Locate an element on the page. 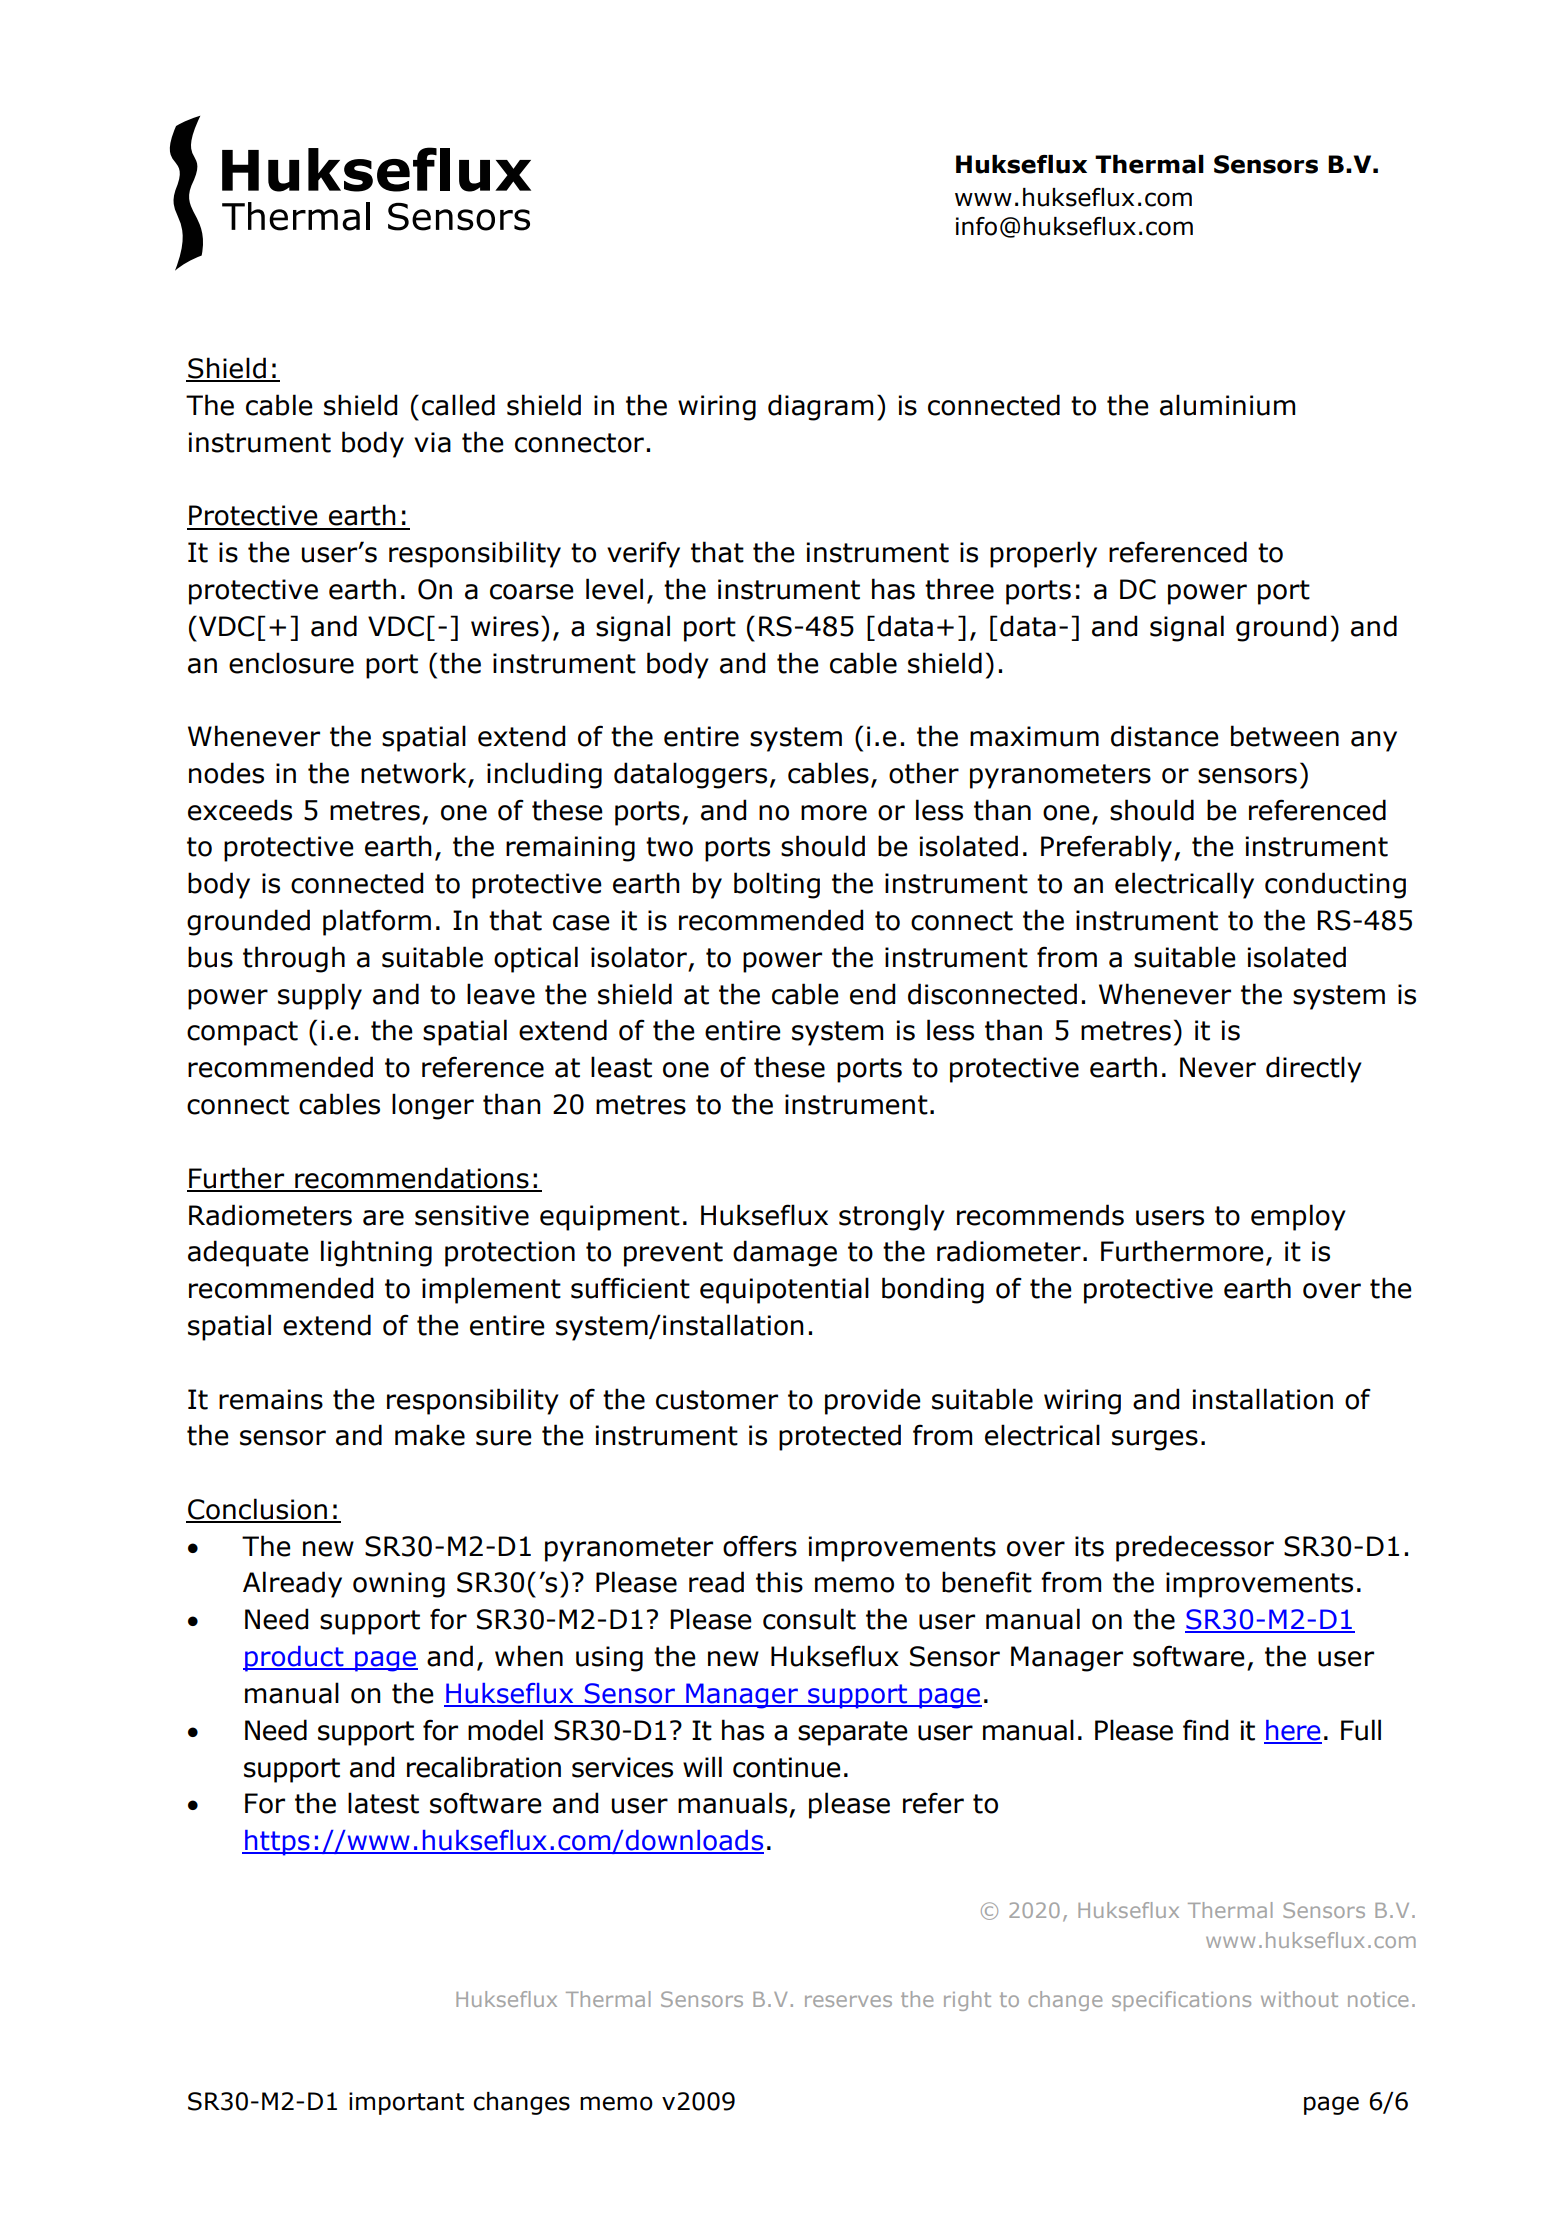 This page has width=1567, height=2216. via is located at coordinates (432, 442).
